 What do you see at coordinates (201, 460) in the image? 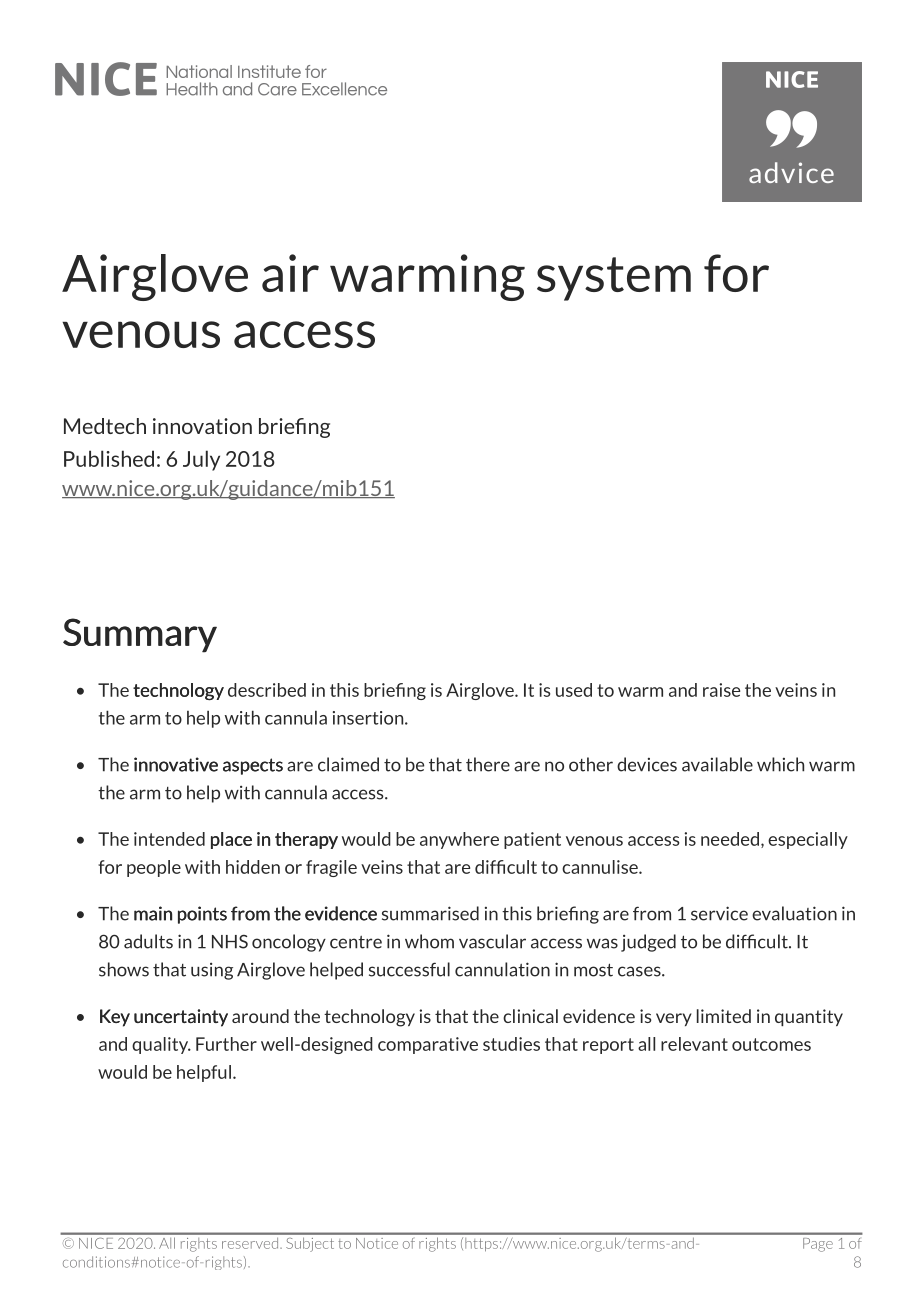
I see `July` at bounding box center [201, 460].
